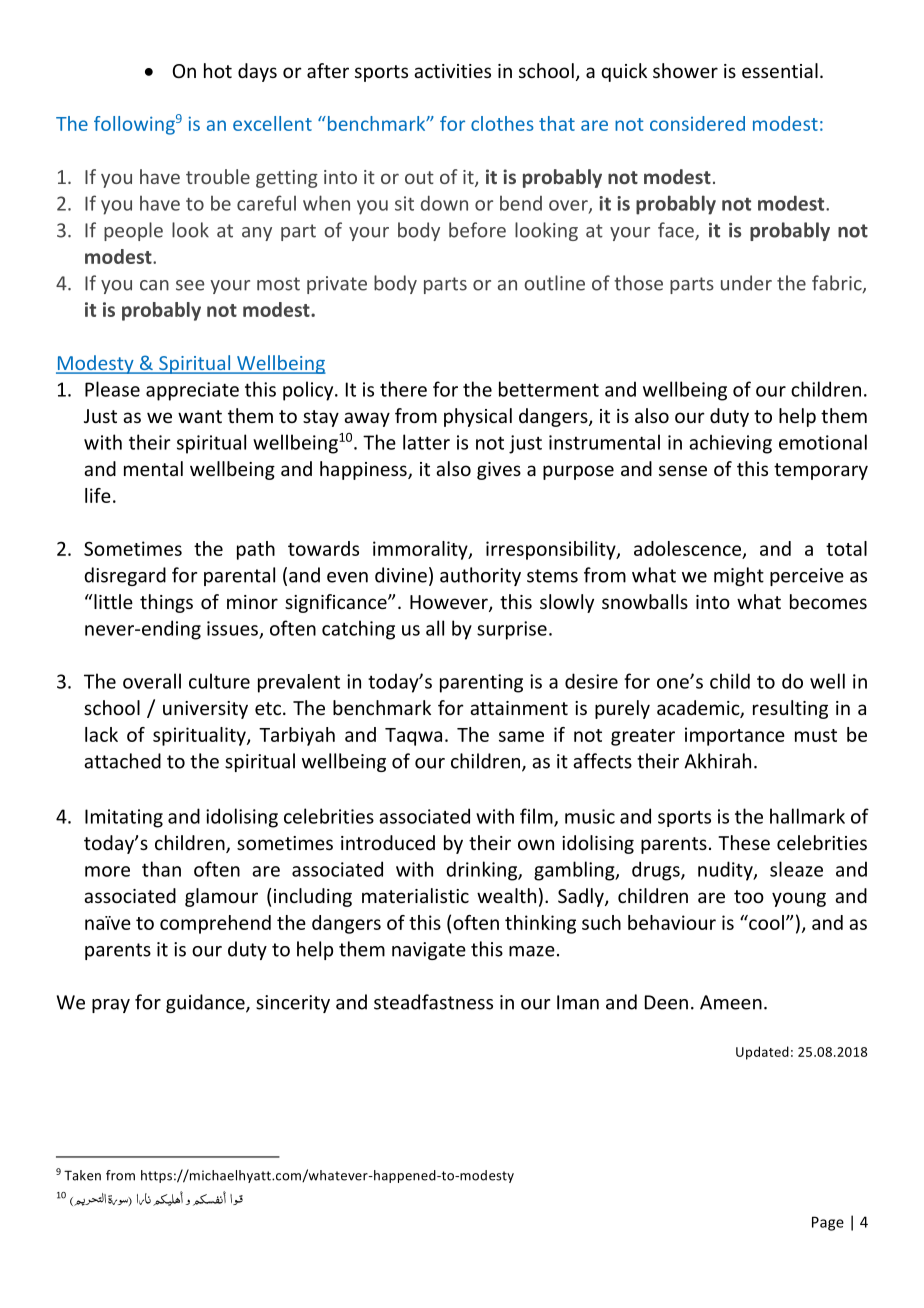 This page has width=924, height=1308. What do you see at coordinates (218, 70) in the page?
I see `hot` at bounding box center [218, 70].
